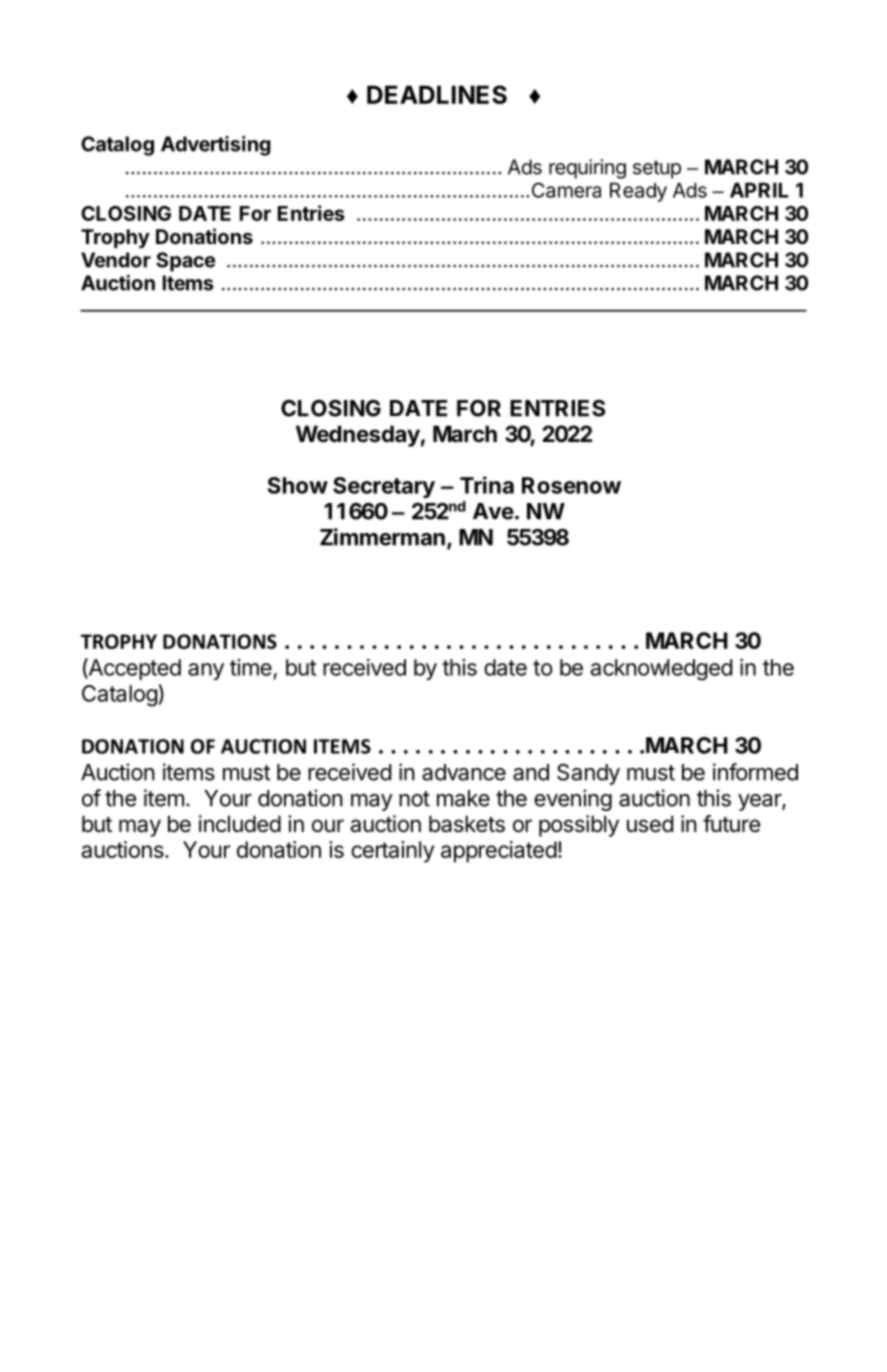  What do you see at coordinates (437, 94) in the screenshot?
I see `DEADLINES` at bounding box center [437, 94].
